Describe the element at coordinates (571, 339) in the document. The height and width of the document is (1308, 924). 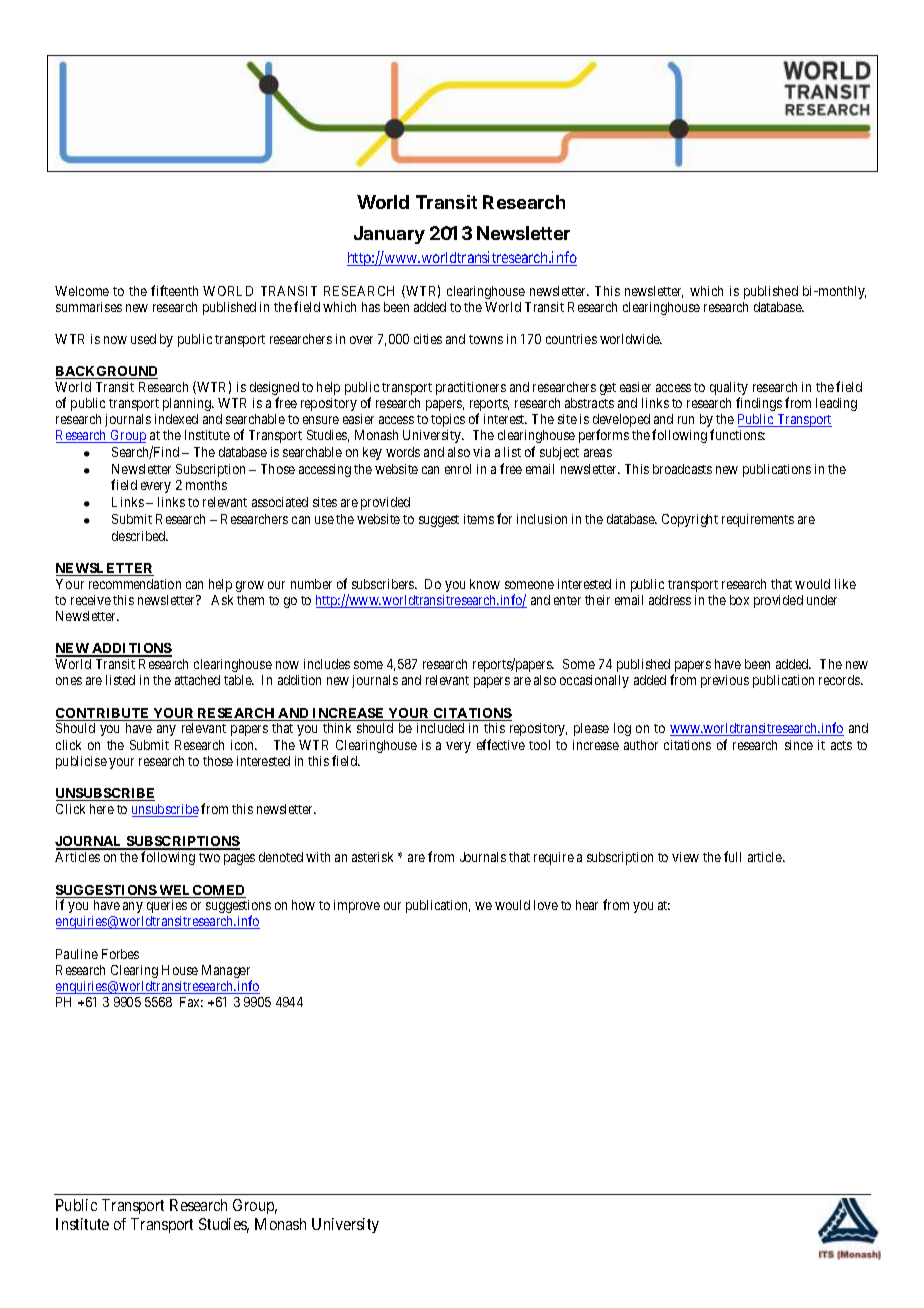
I see `countries` at that location.
